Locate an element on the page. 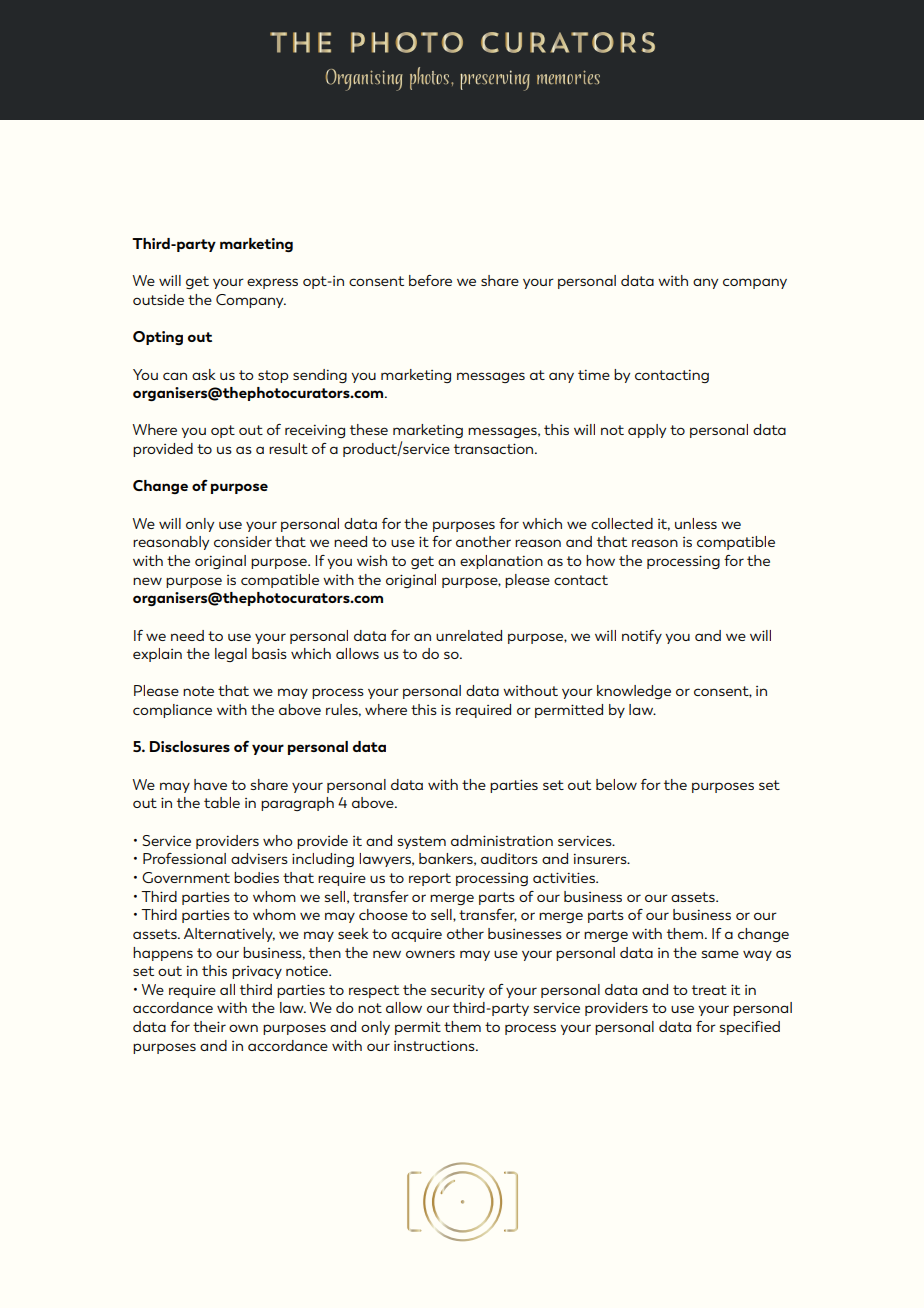 The width and height of the page is (924, 1308). notify is located at coordinates (642, 637).
